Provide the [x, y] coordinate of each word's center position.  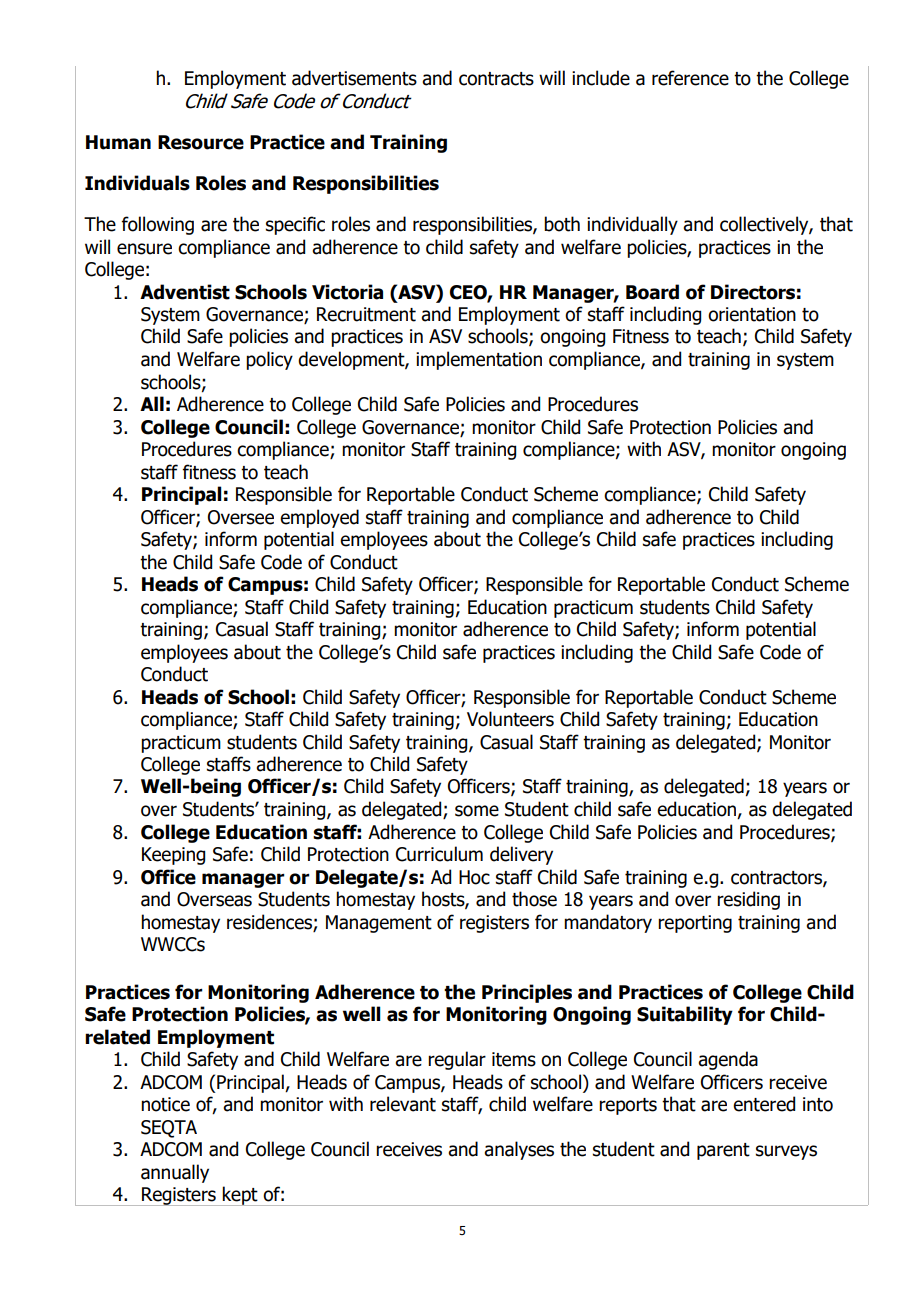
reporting [695, 924]
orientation [752, 314]
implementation [479, 360]
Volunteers [510, 719]
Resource [201, 142]
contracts [496, 79]
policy [269, 360]
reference [690, 78]
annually [175, 1173]
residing [748, 900]
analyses [519, 1150]
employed [319, 518]
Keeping [173, 856]
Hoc [474, 877]
